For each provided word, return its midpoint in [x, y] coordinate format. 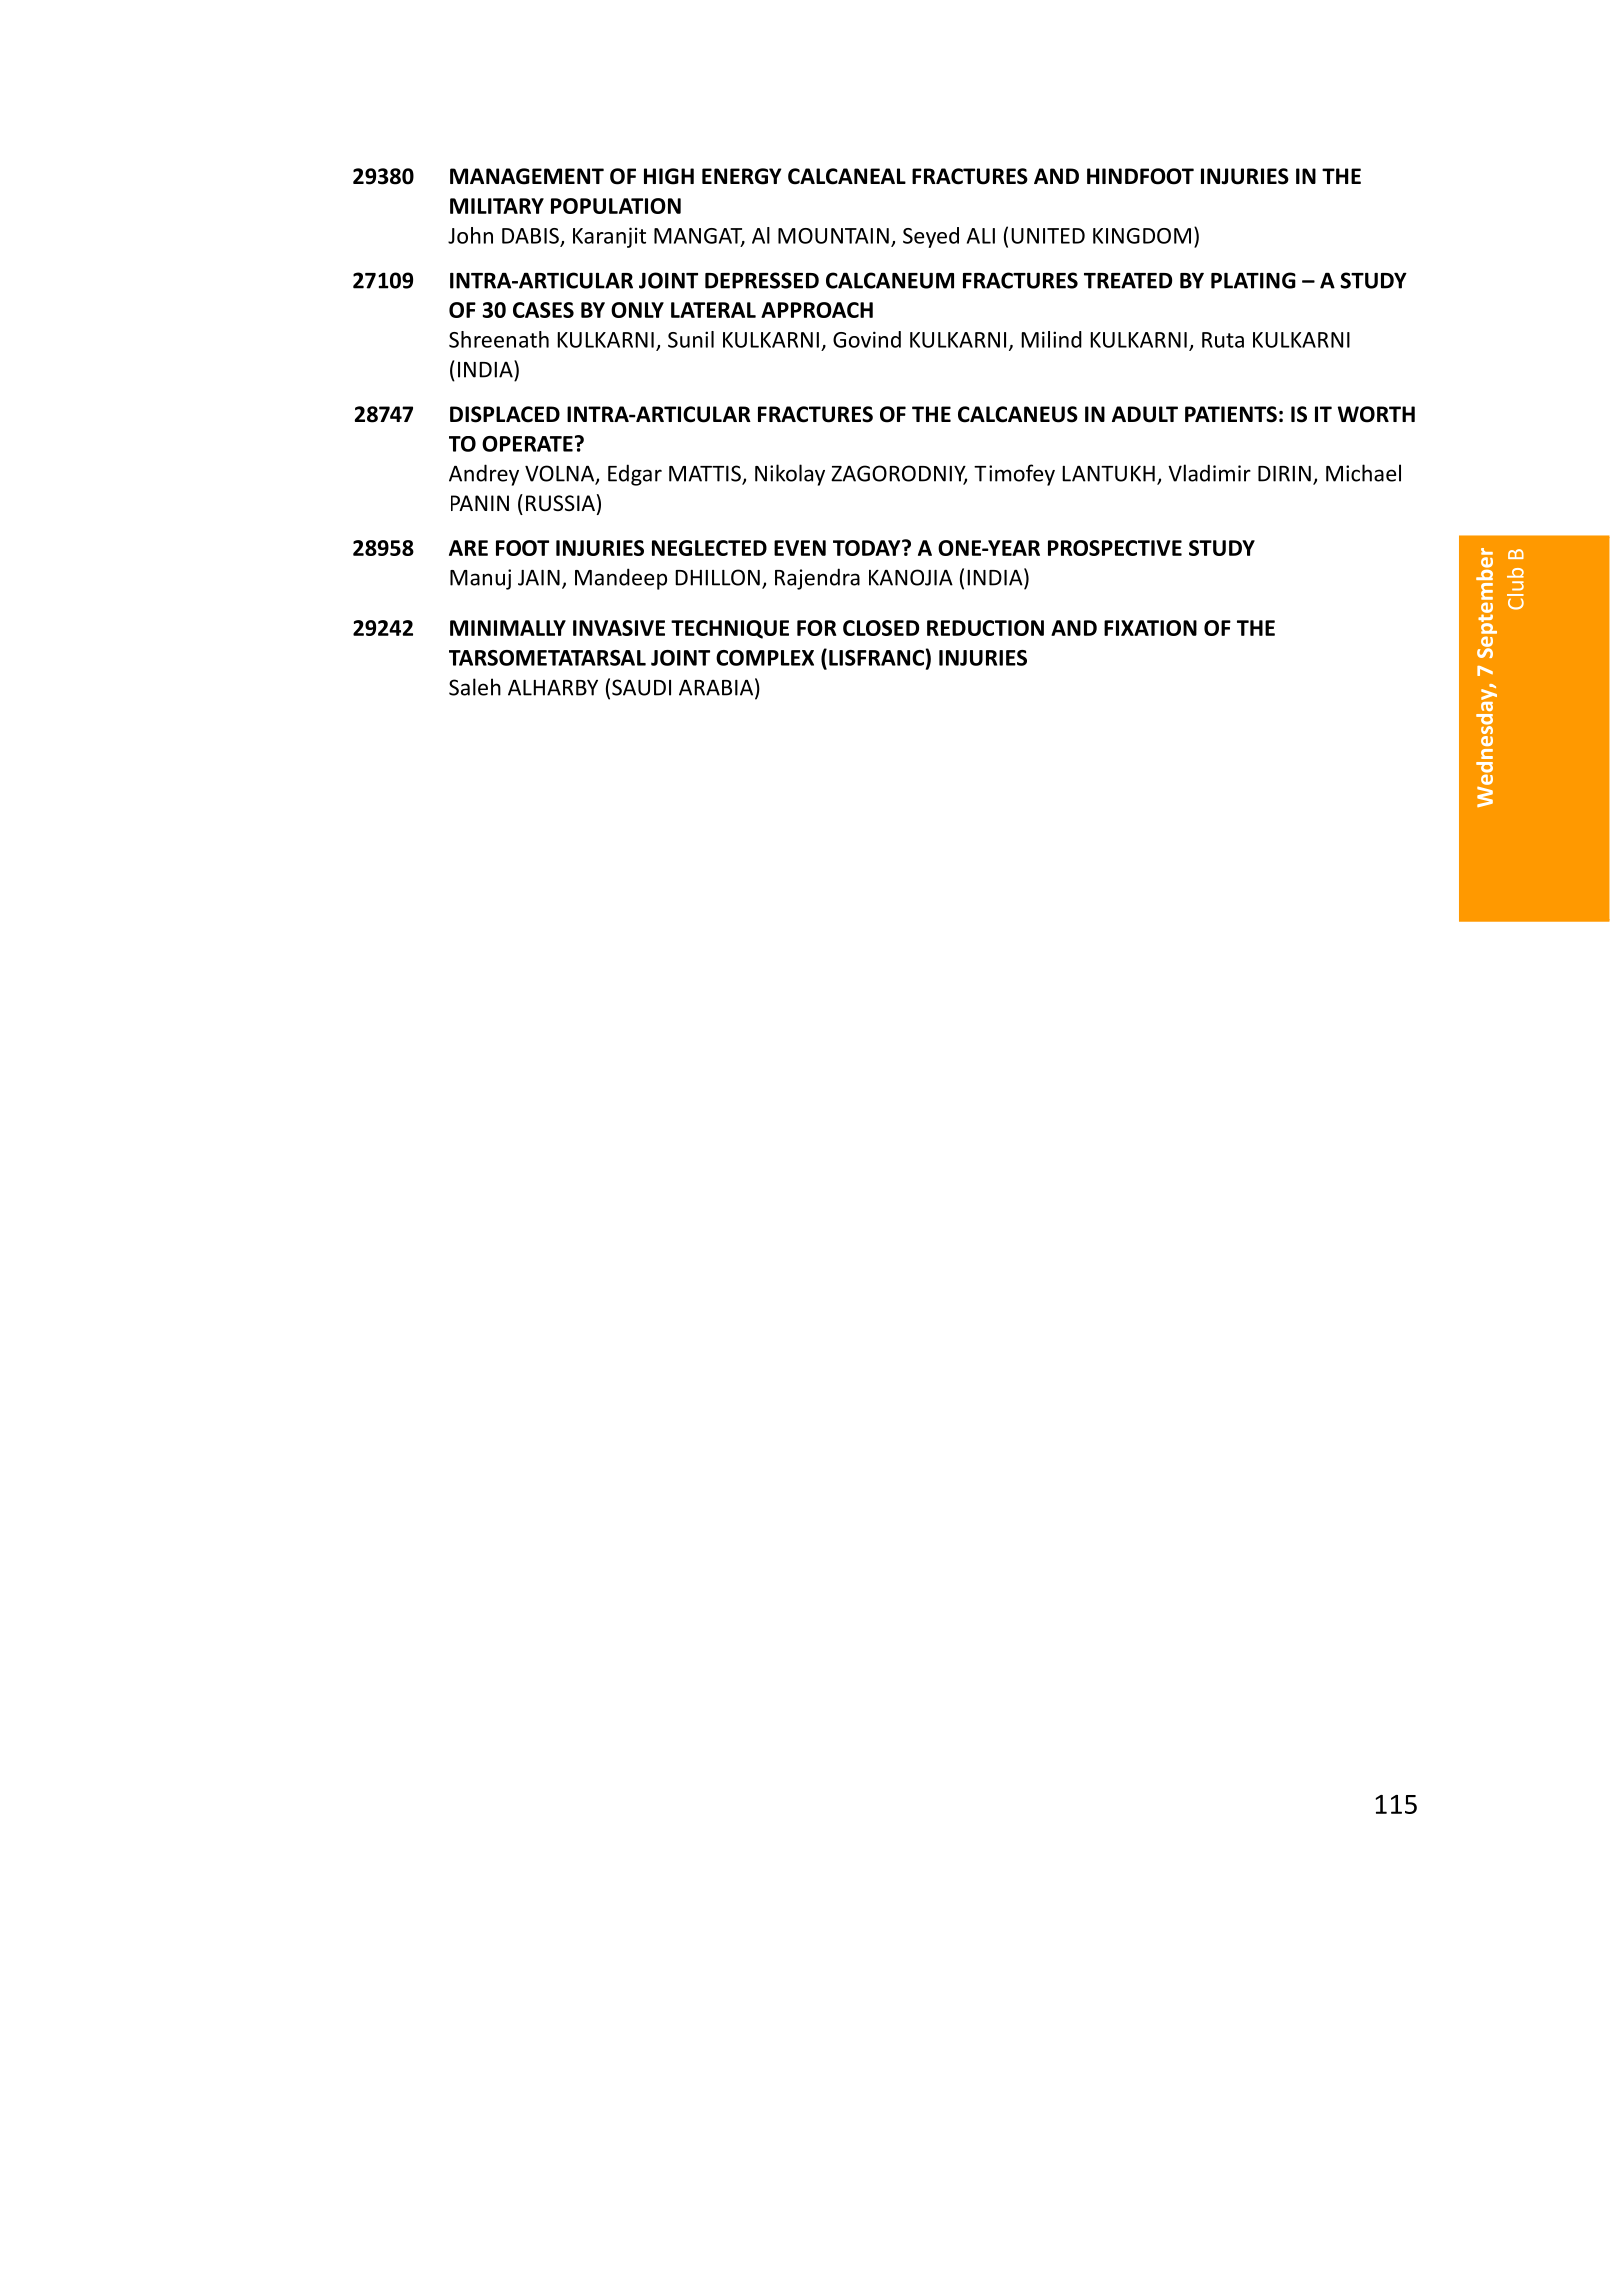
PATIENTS [1231, 414]
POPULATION [616, 206]
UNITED [1048, 236]
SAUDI [641, 687]
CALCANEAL [847, 176]
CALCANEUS [1018, 414]
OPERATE [527, 444]
